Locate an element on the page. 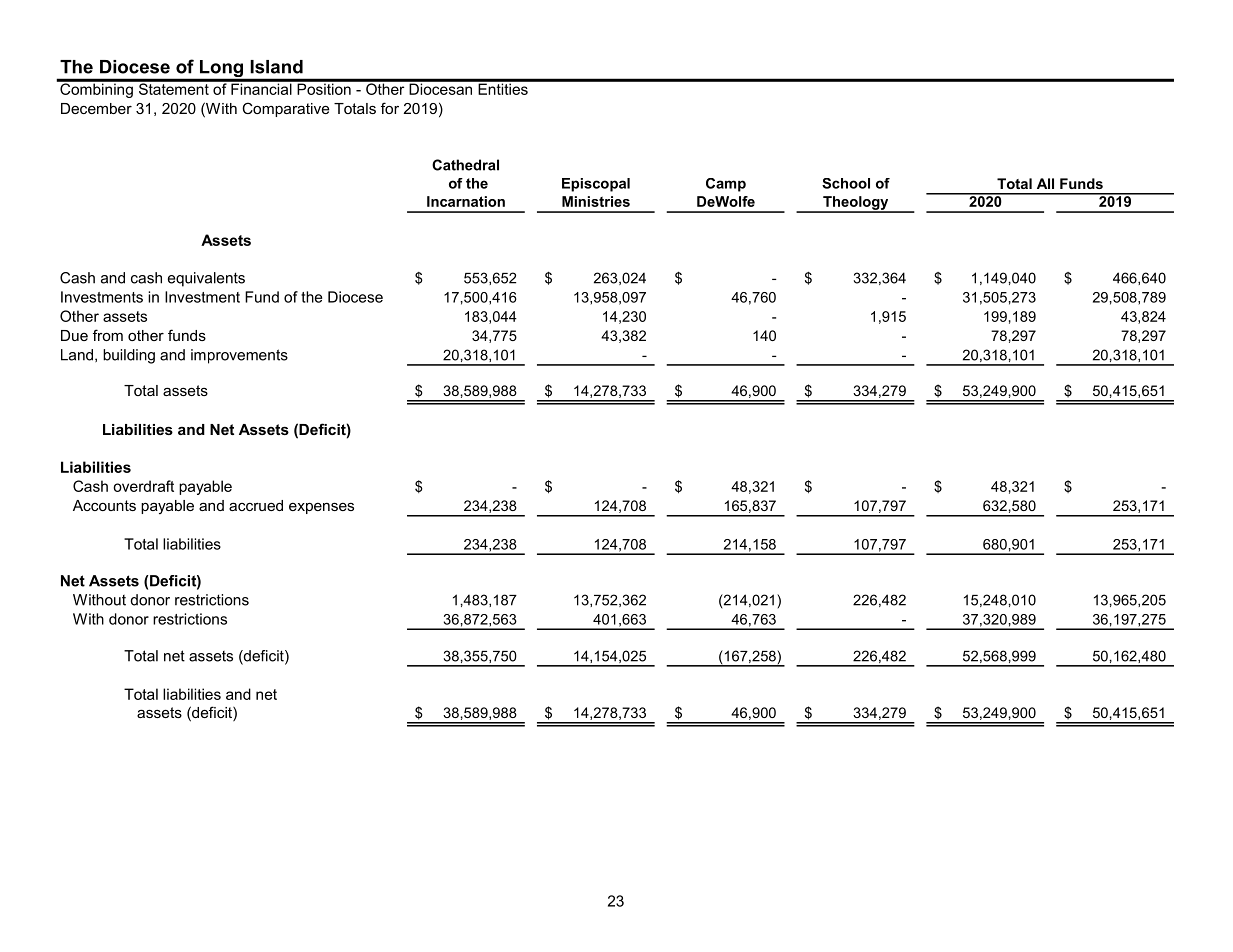  Comparative is located at coordinates (286, 109).
